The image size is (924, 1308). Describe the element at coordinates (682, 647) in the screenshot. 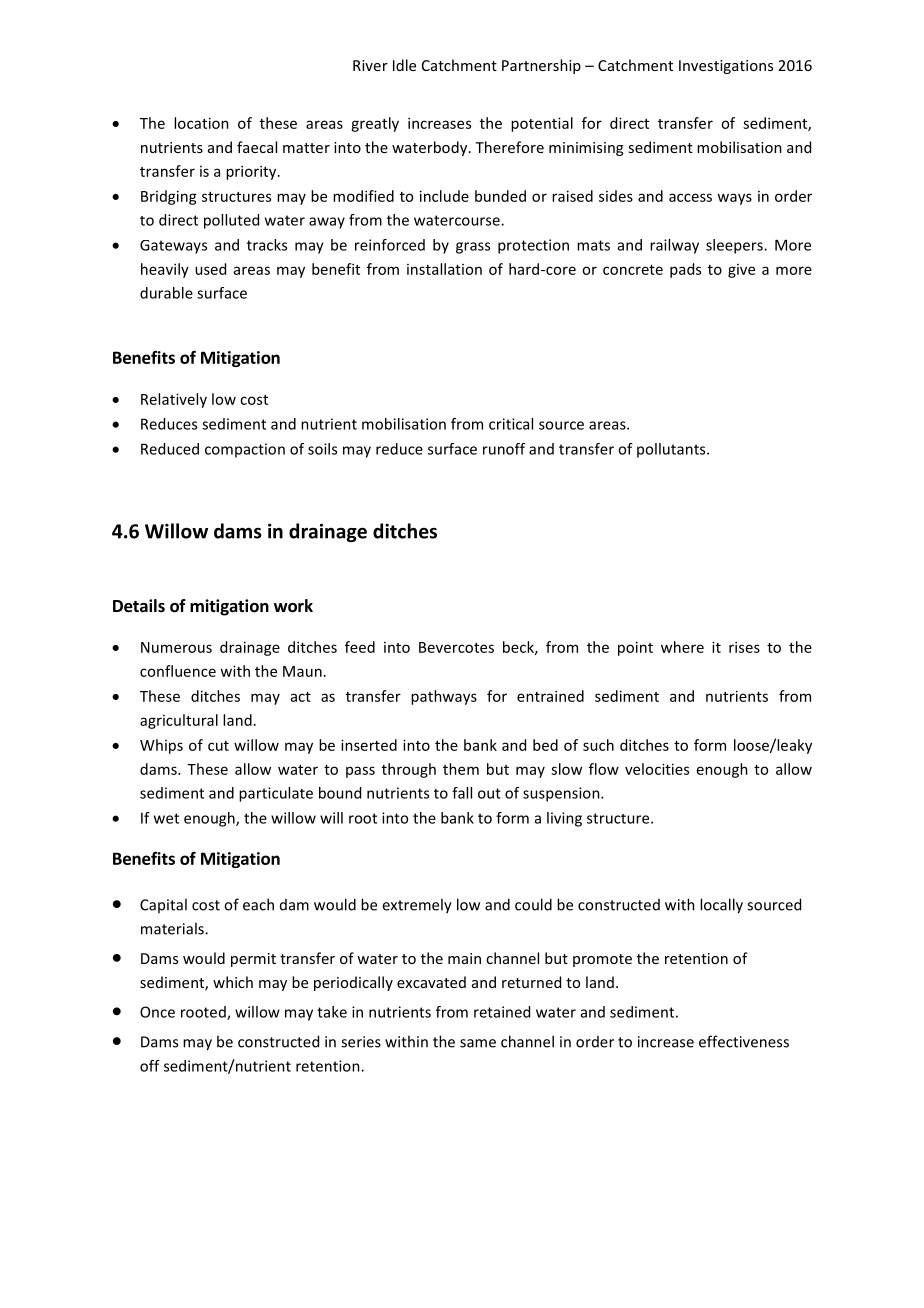

I see `where` at that location.
